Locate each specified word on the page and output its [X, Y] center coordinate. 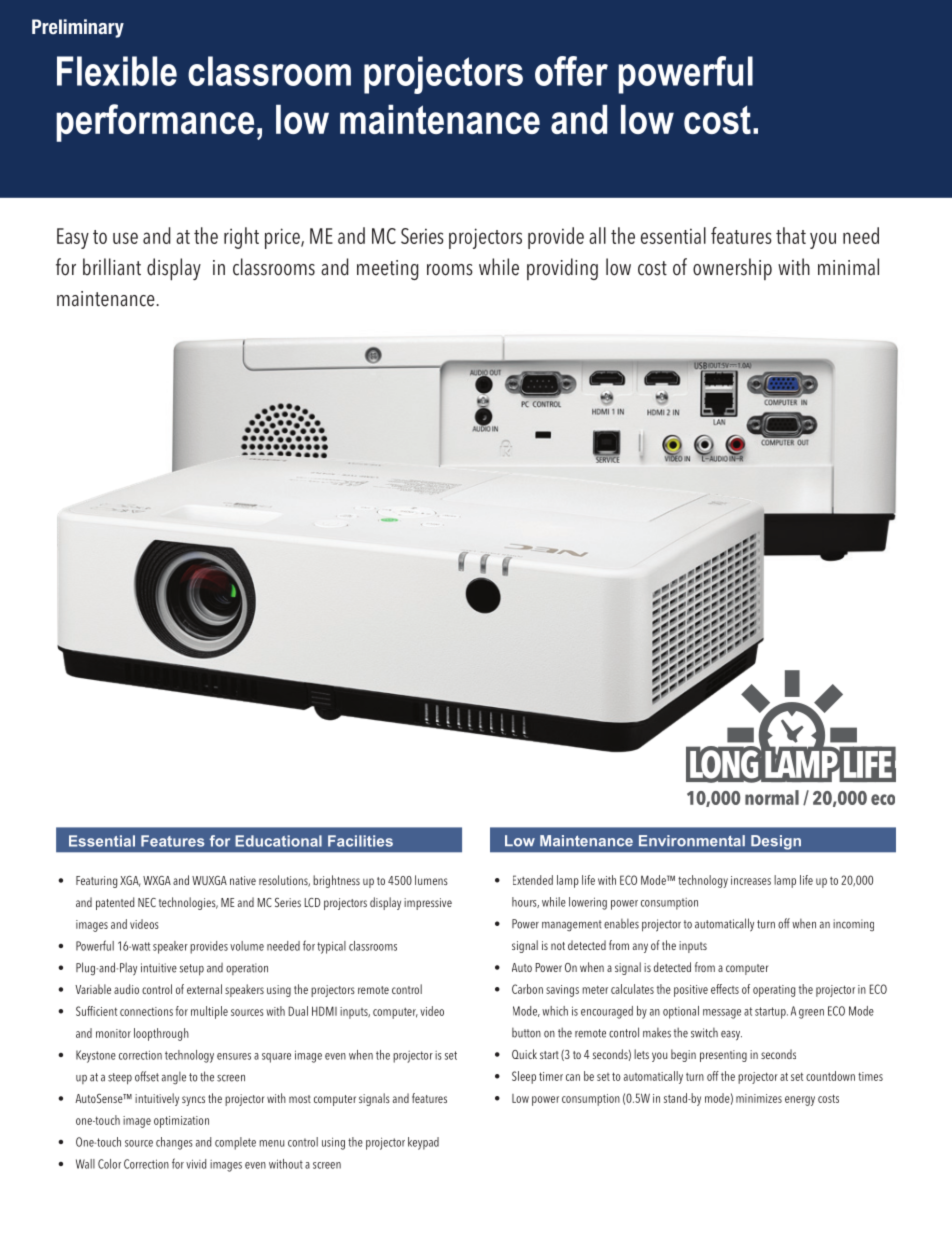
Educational [278, 841]
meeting [387, 270]
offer [571, 71]
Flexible [117, 71]
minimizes [759, 1098]
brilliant [112, 267]
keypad [423, 1143]
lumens [431, 880]
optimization [181, 1122]
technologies [188, 903]
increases [751, 880]
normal [772, 797]
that [791, 235]
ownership [732, 269]
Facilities [360, 841]
